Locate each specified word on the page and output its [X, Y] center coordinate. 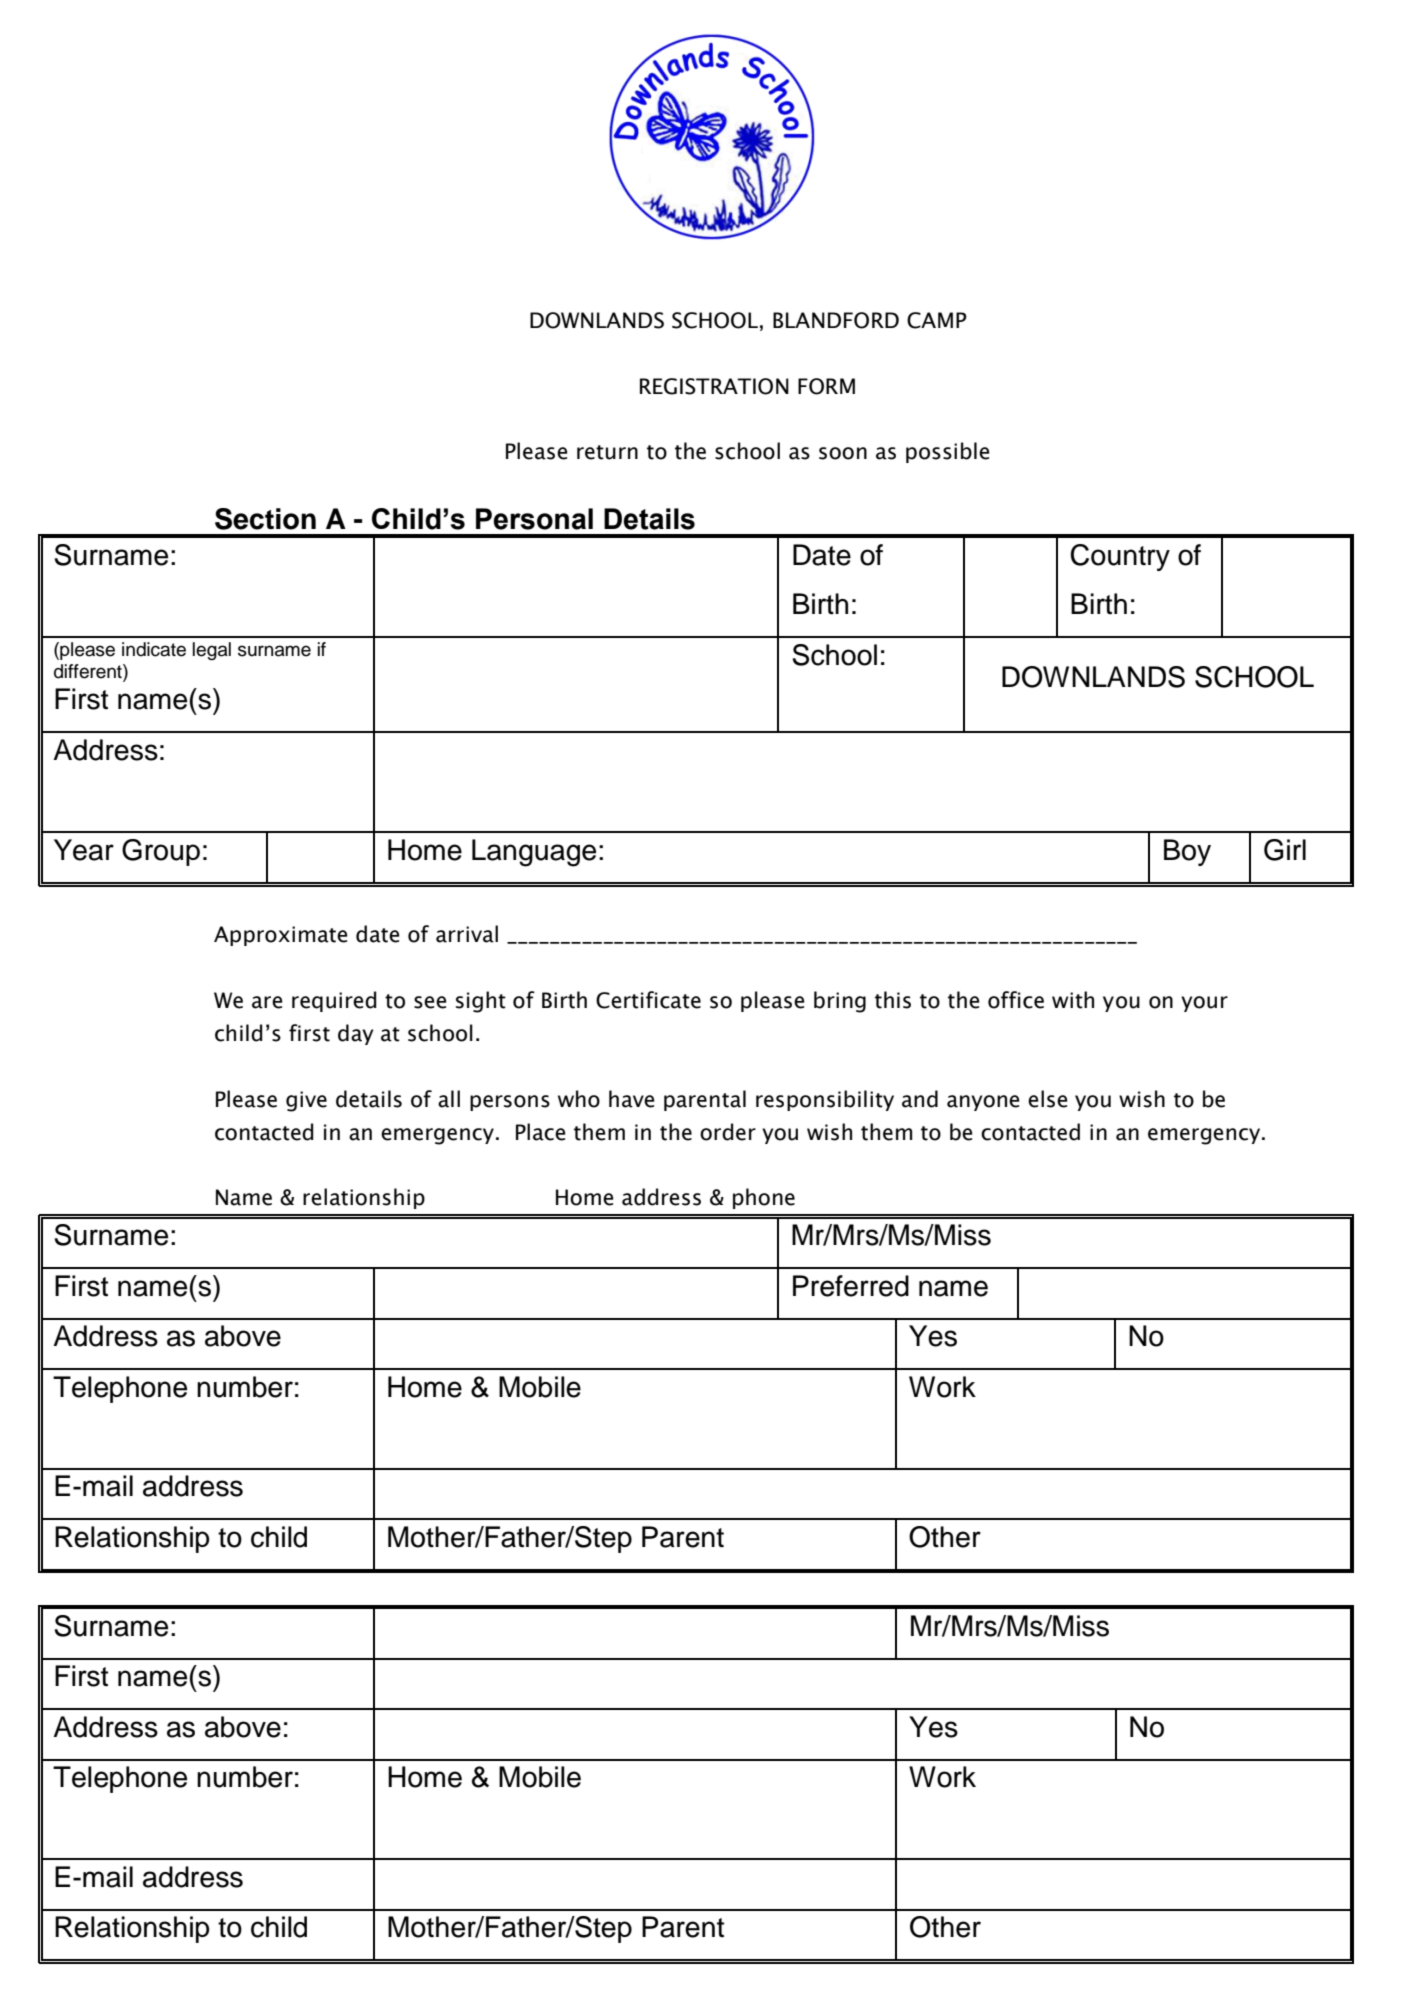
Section [265, 519]
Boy [1187, 852]
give [306, 1101]
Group [161, 852]
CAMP [937, 320]
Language [534, 853]
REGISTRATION [714, 386]
